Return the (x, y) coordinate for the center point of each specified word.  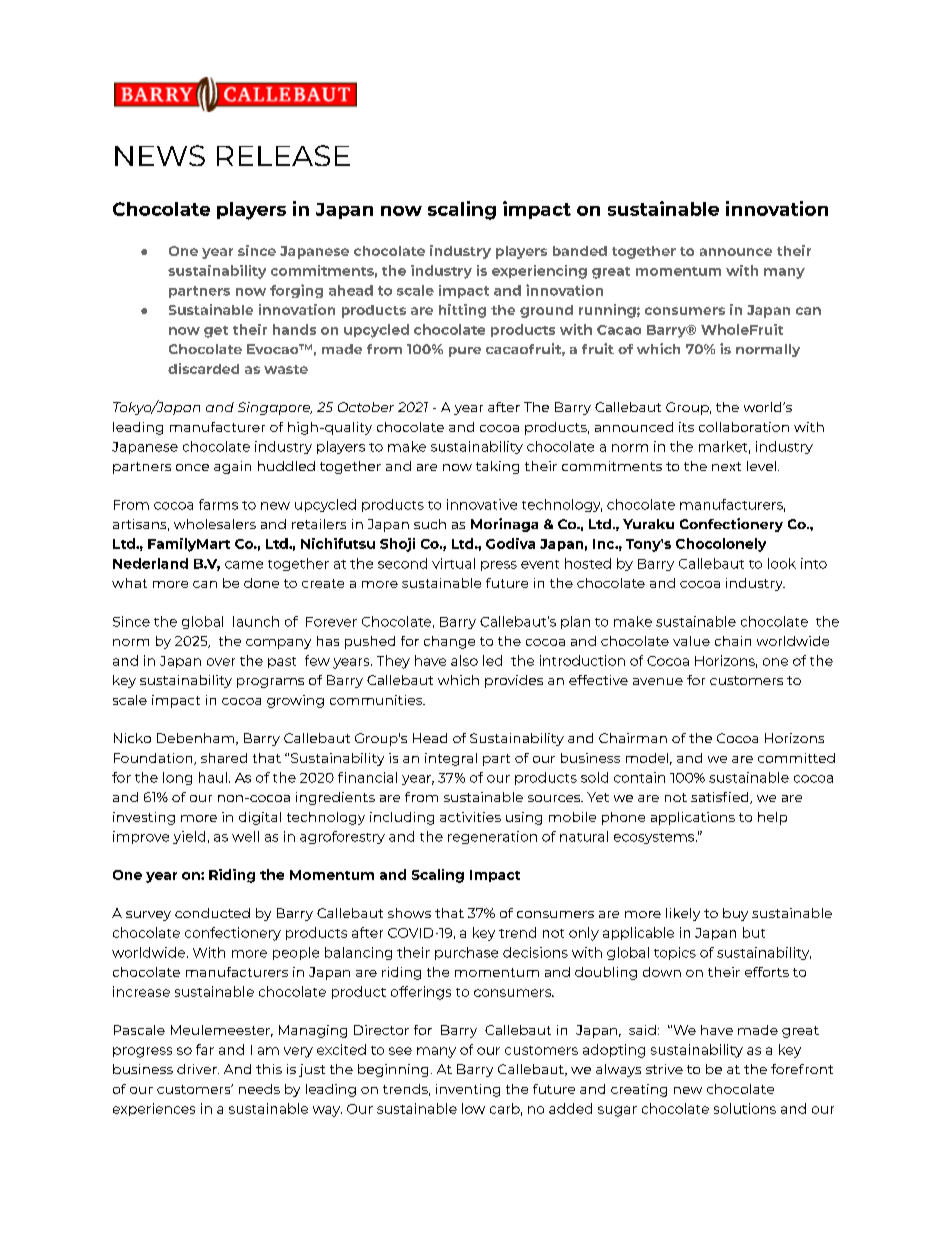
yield (189, 837)
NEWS (160, 155)
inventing (468, 1090)
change (449, 642)
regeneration (492, 837)
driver (198, 1069)
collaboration (744, 427)
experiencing (539, 272)
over (221, 662)
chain (733, 641)
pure (465, 352)
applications (693, 818)
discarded (203, 368)
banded (580, 251)
